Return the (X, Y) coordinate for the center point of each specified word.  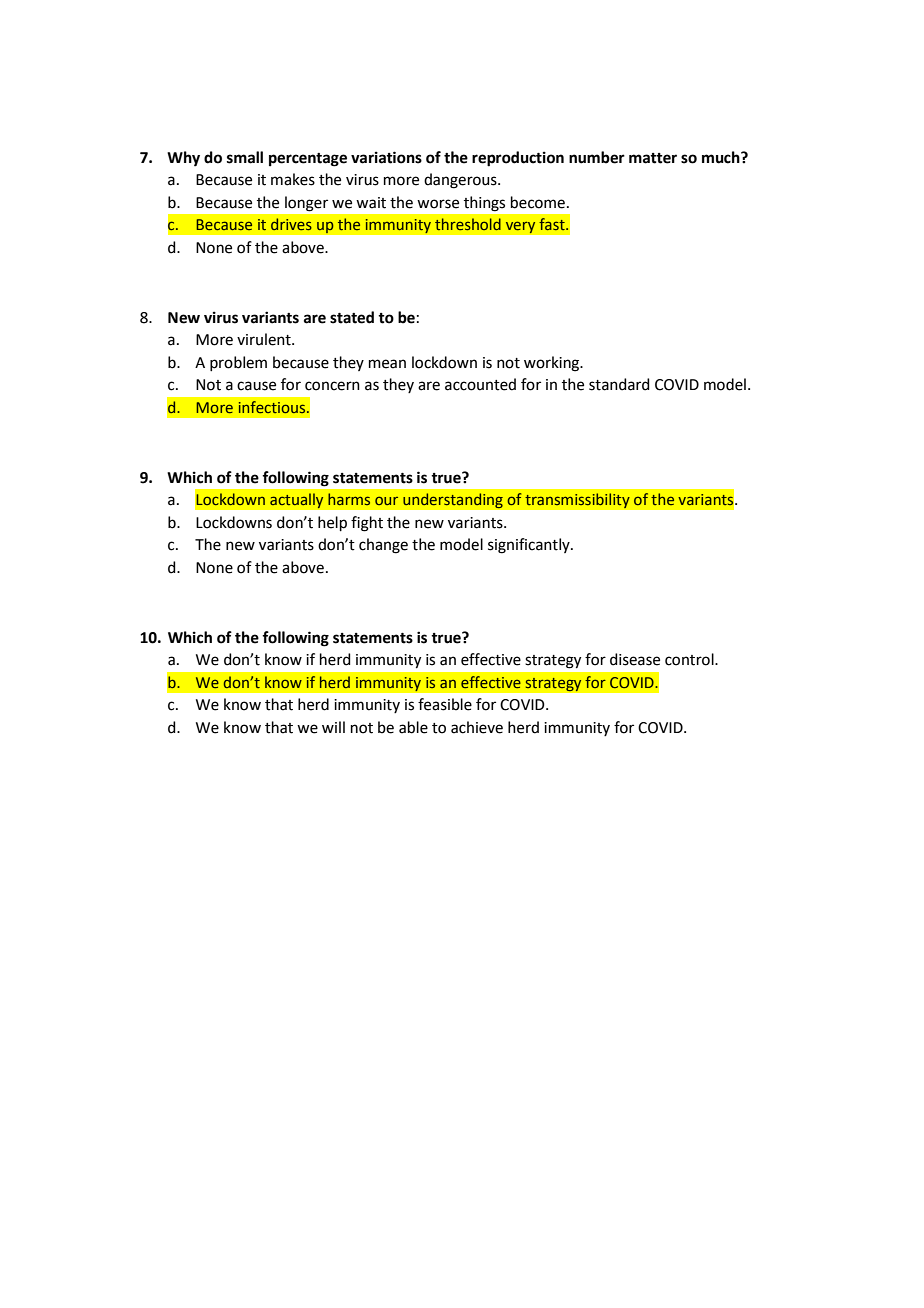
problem (238, 363)
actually (297, 501)
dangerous (461, 181)
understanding (453, 501)
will (333, 727)
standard (619, 384)
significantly (530, 546)
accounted (480, 384)
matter (653, 158)
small (245, 157)
